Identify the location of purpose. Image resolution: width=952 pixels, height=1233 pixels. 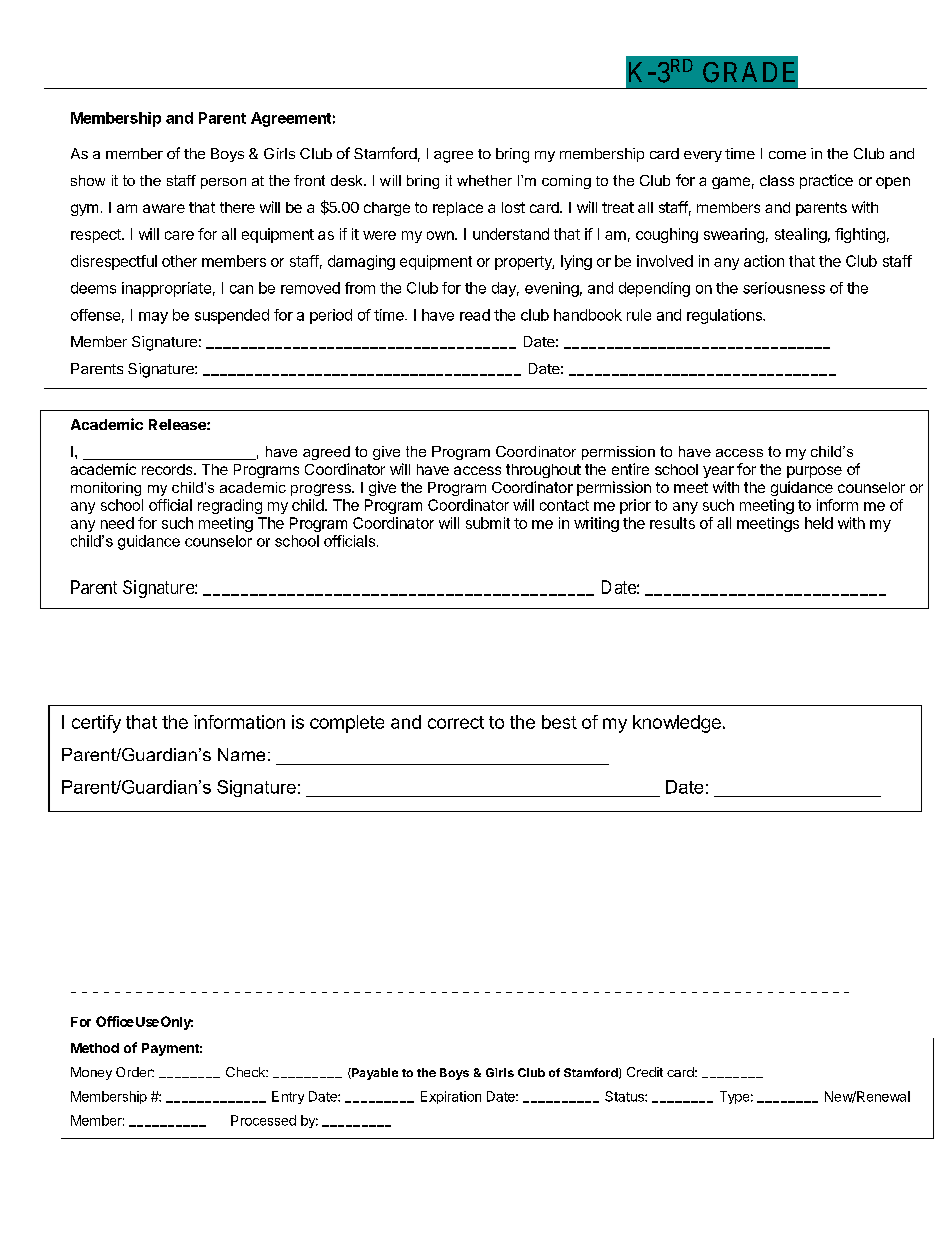
(814, 472).
